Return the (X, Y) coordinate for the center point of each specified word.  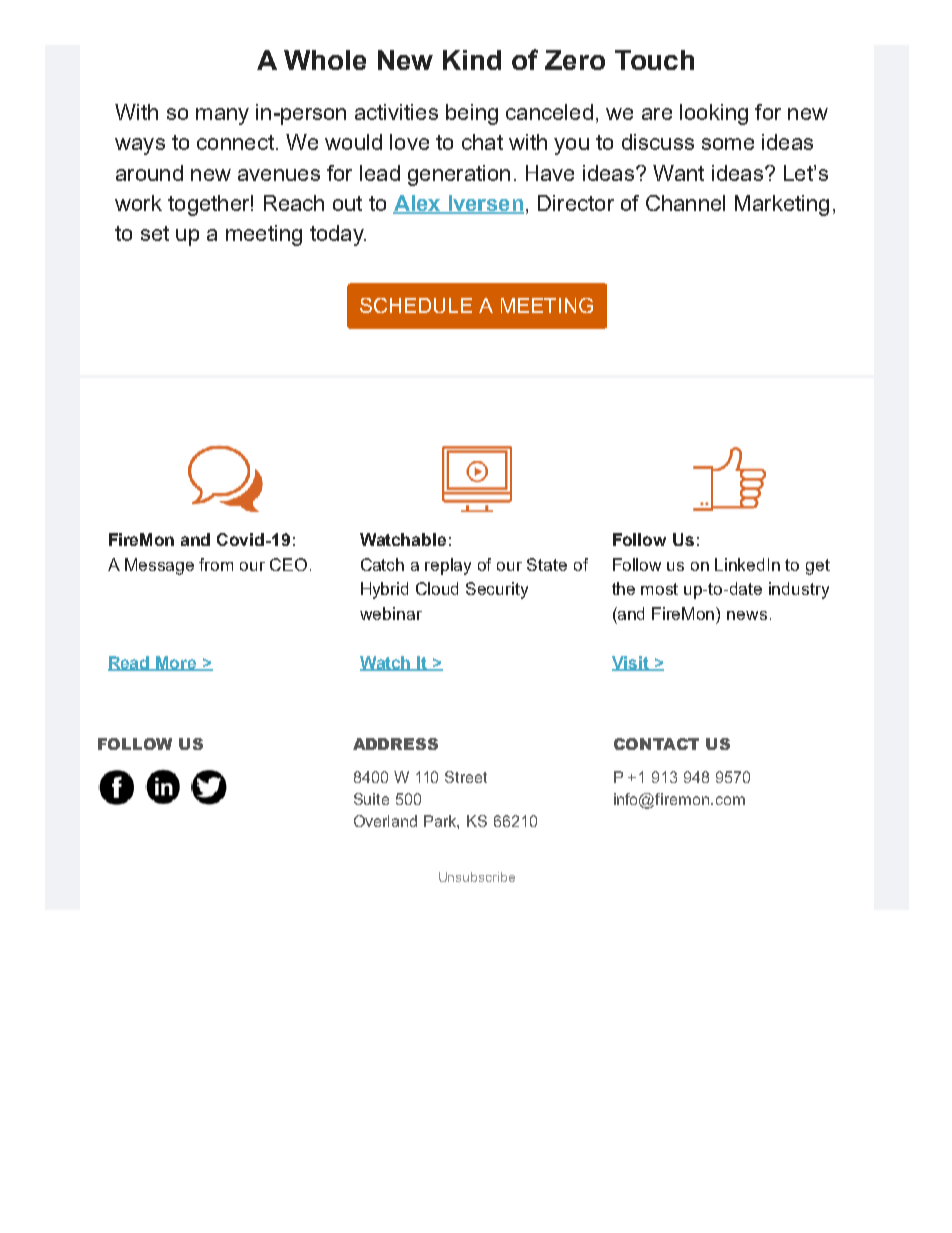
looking (714, 114)
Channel (685, 203)
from (216, 564)
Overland (385, 821)
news (747, 615)
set (155, 233)
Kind (472, 60)
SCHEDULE (416, 305)
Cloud (437, 588)
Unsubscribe (477, 877)
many (222, 116)
